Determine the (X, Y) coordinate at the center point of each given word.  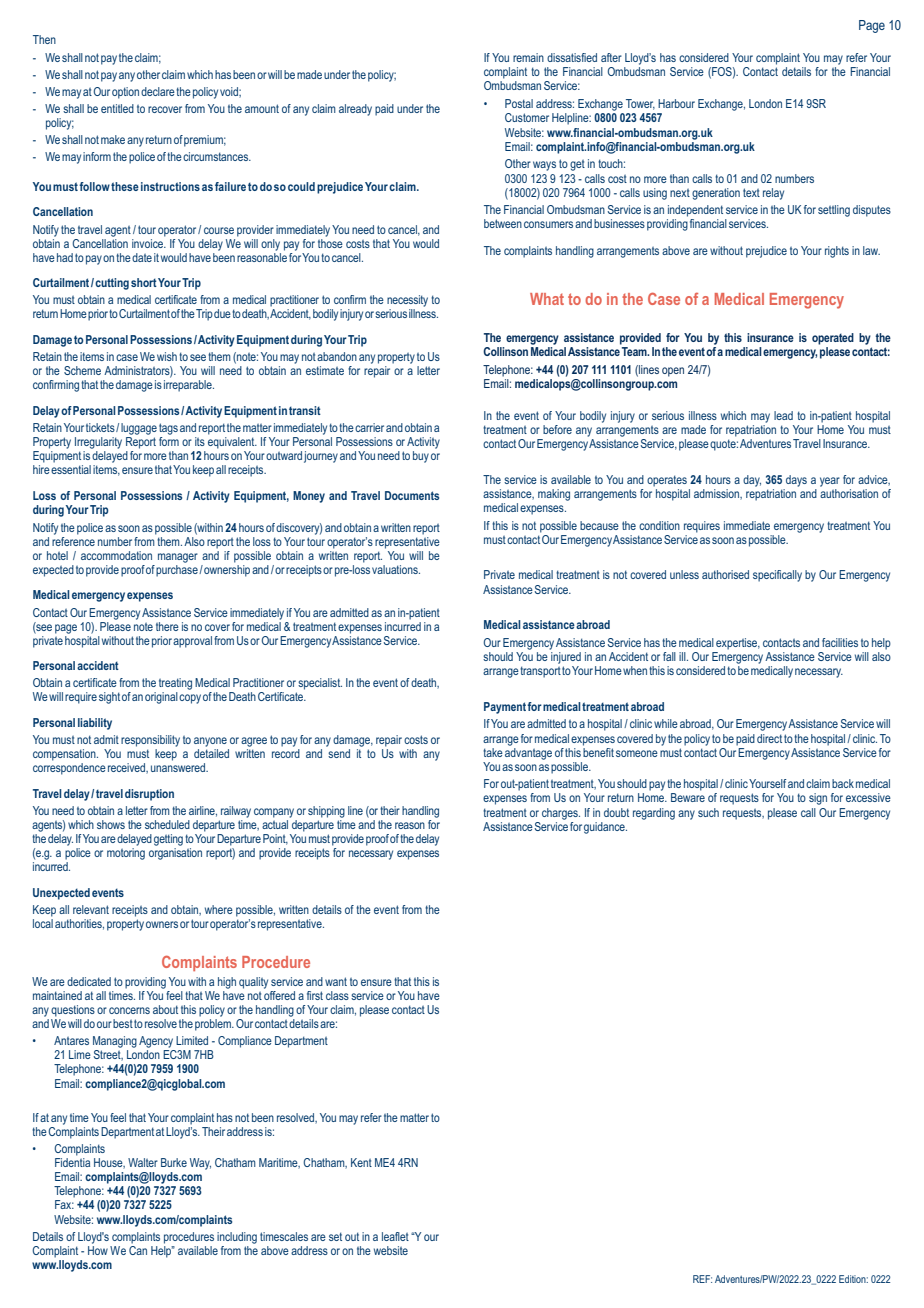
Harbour (676, 103)
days (796, 481)
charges (561, 814)
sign (818, 799)
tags (168, 429)
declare (158, 91)
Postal (519, 103)
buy (421, 457)
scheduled (167, 824)
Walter (143, 1162)
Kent (361, 1162)
